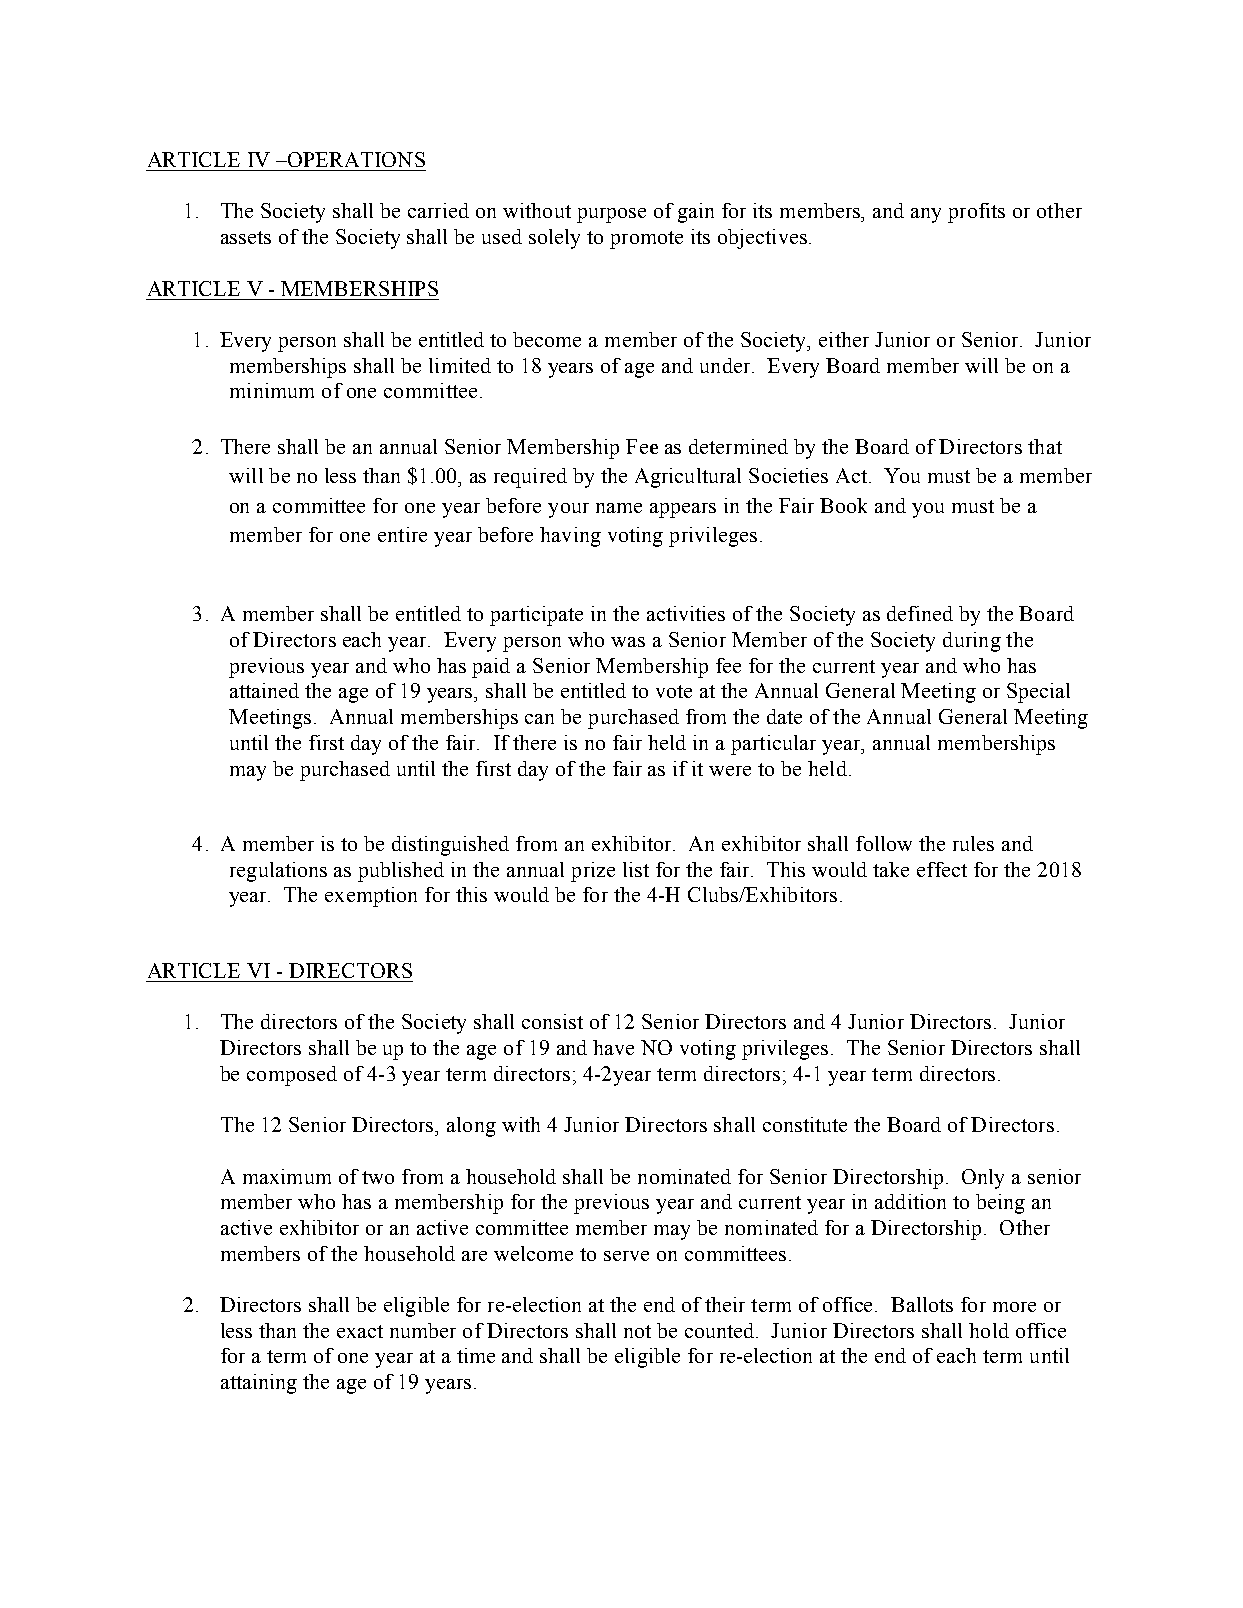  Describe the element at coordinates (926, 215) in the page. I see `any` at that location.
